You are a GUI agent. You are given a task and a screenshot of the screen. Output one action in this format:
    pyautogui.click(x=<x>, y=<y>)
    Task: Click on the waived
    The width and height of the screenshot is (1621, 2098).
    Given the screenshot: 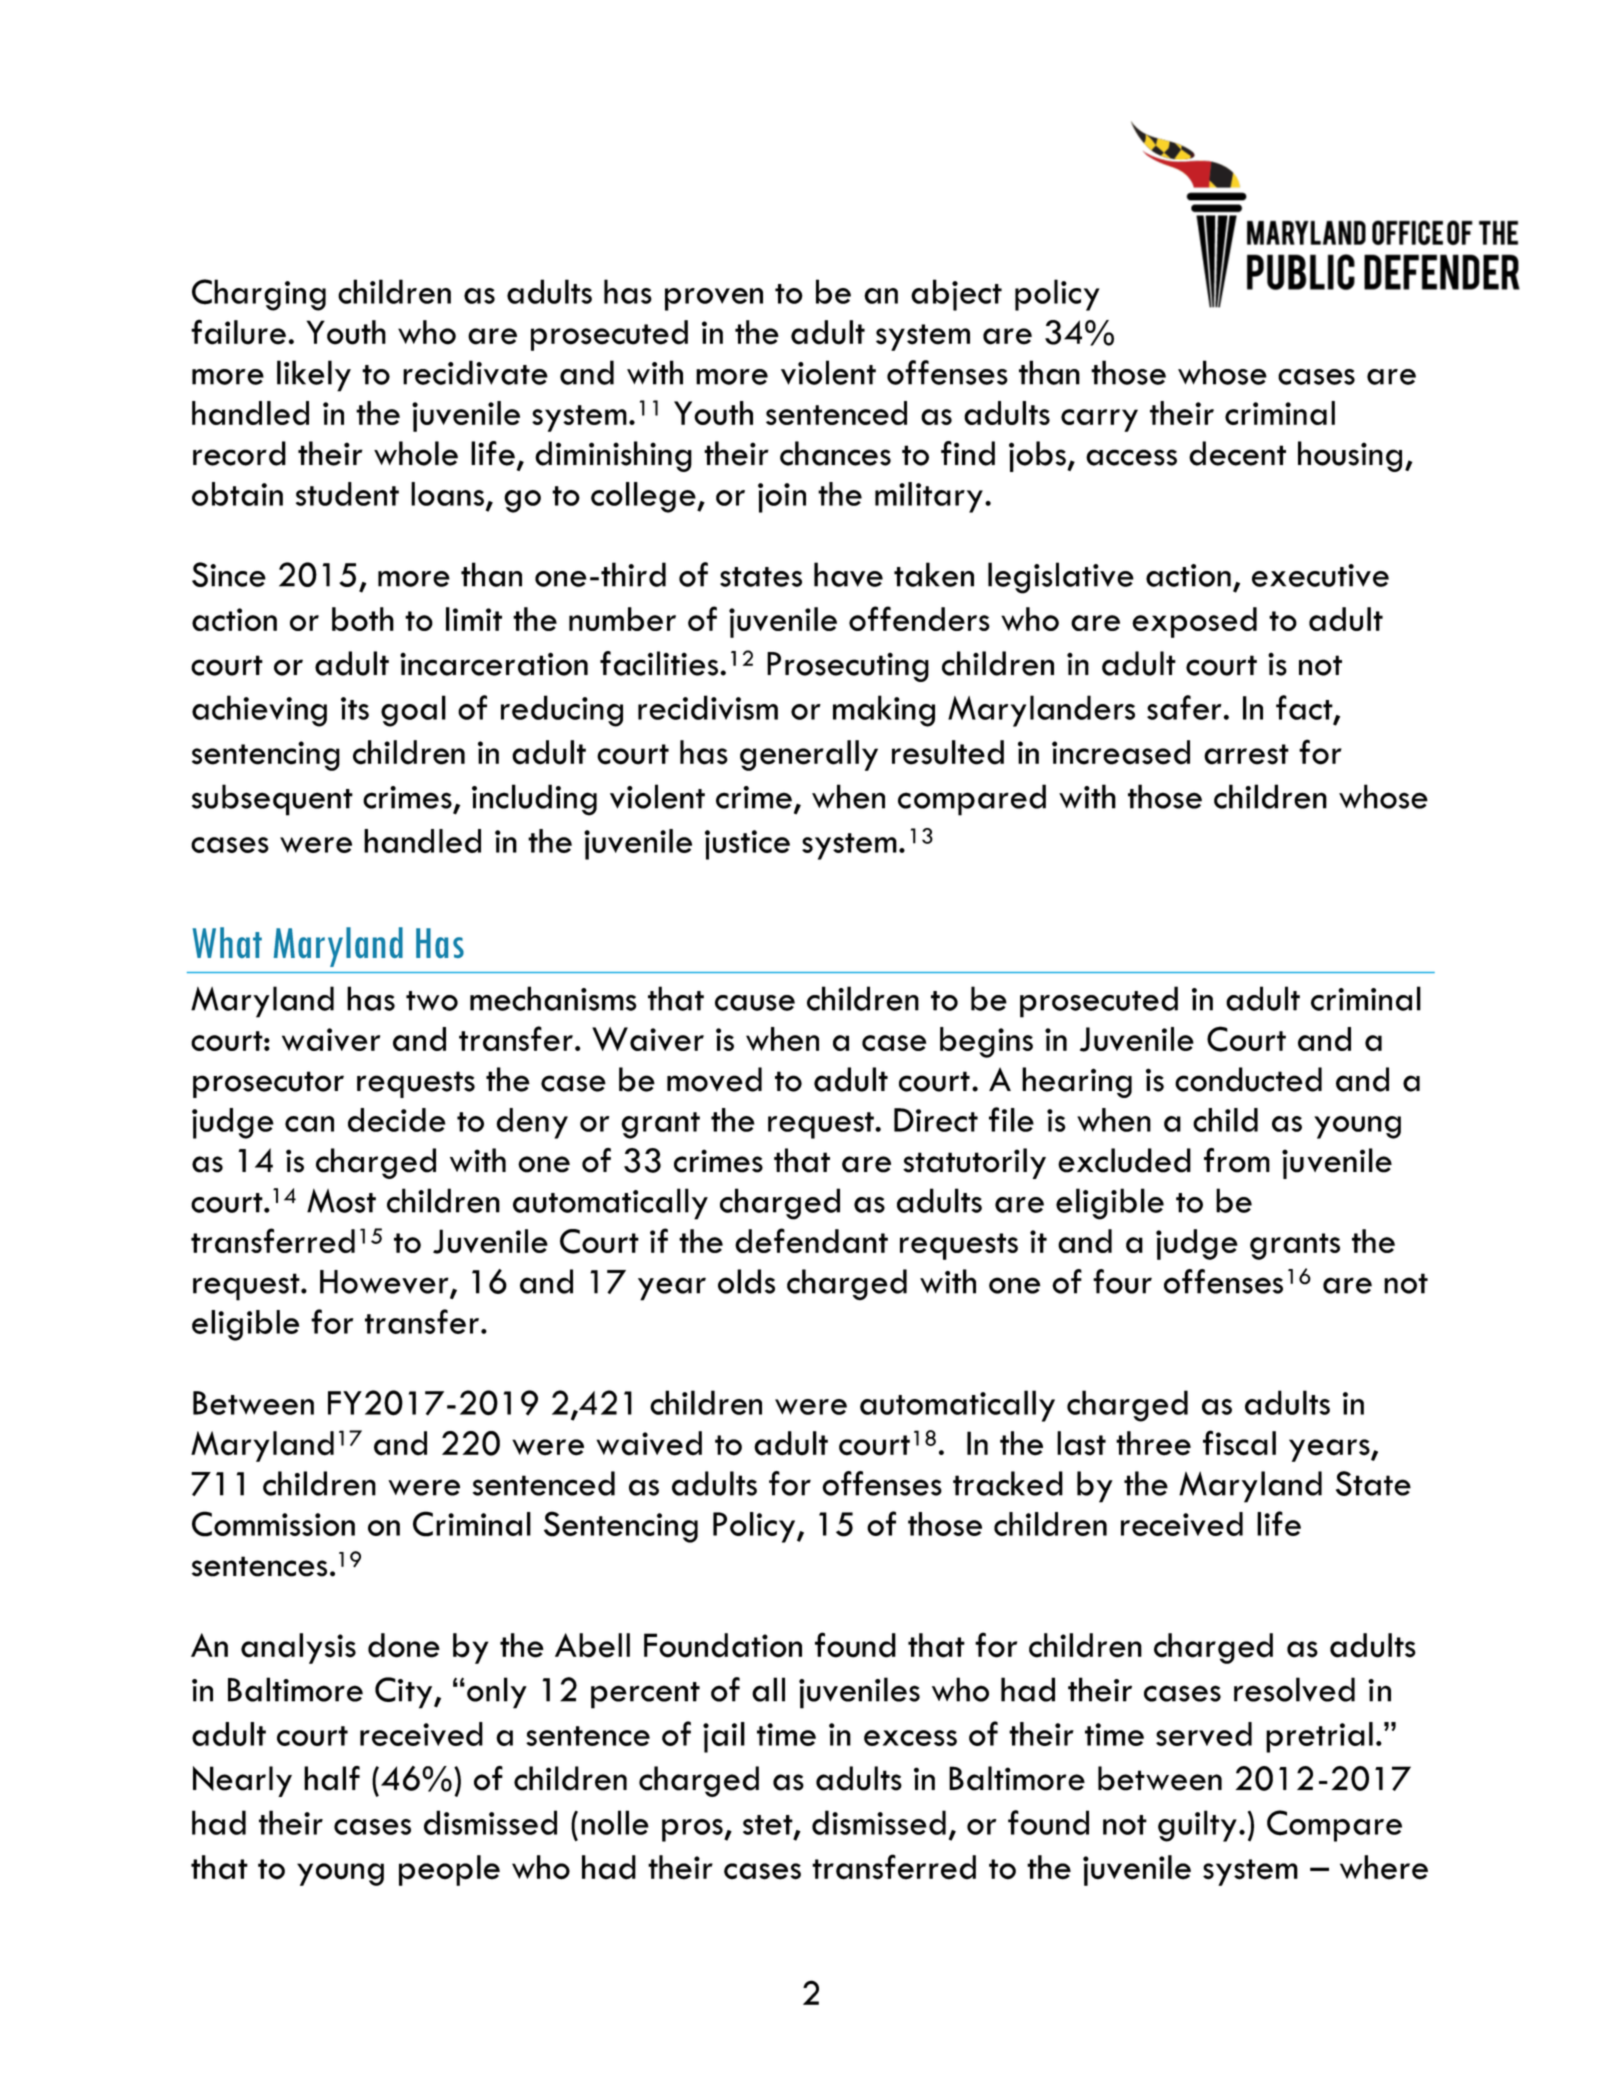 What is the action you would take?
    pyautogui.click(x=649, y=1443)
